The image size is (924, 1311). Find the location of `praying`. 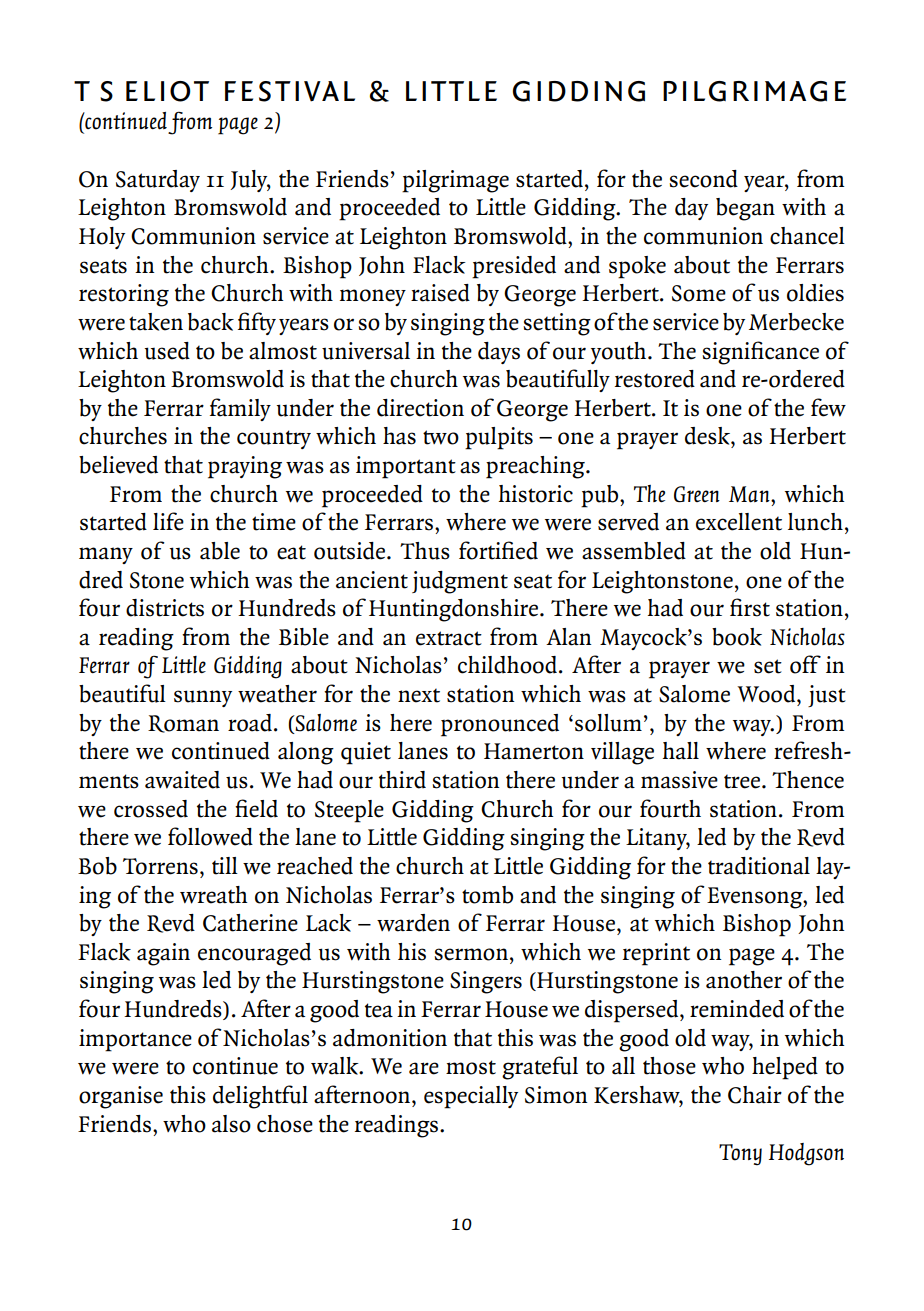

praying is located at coordinates (245, 467).
